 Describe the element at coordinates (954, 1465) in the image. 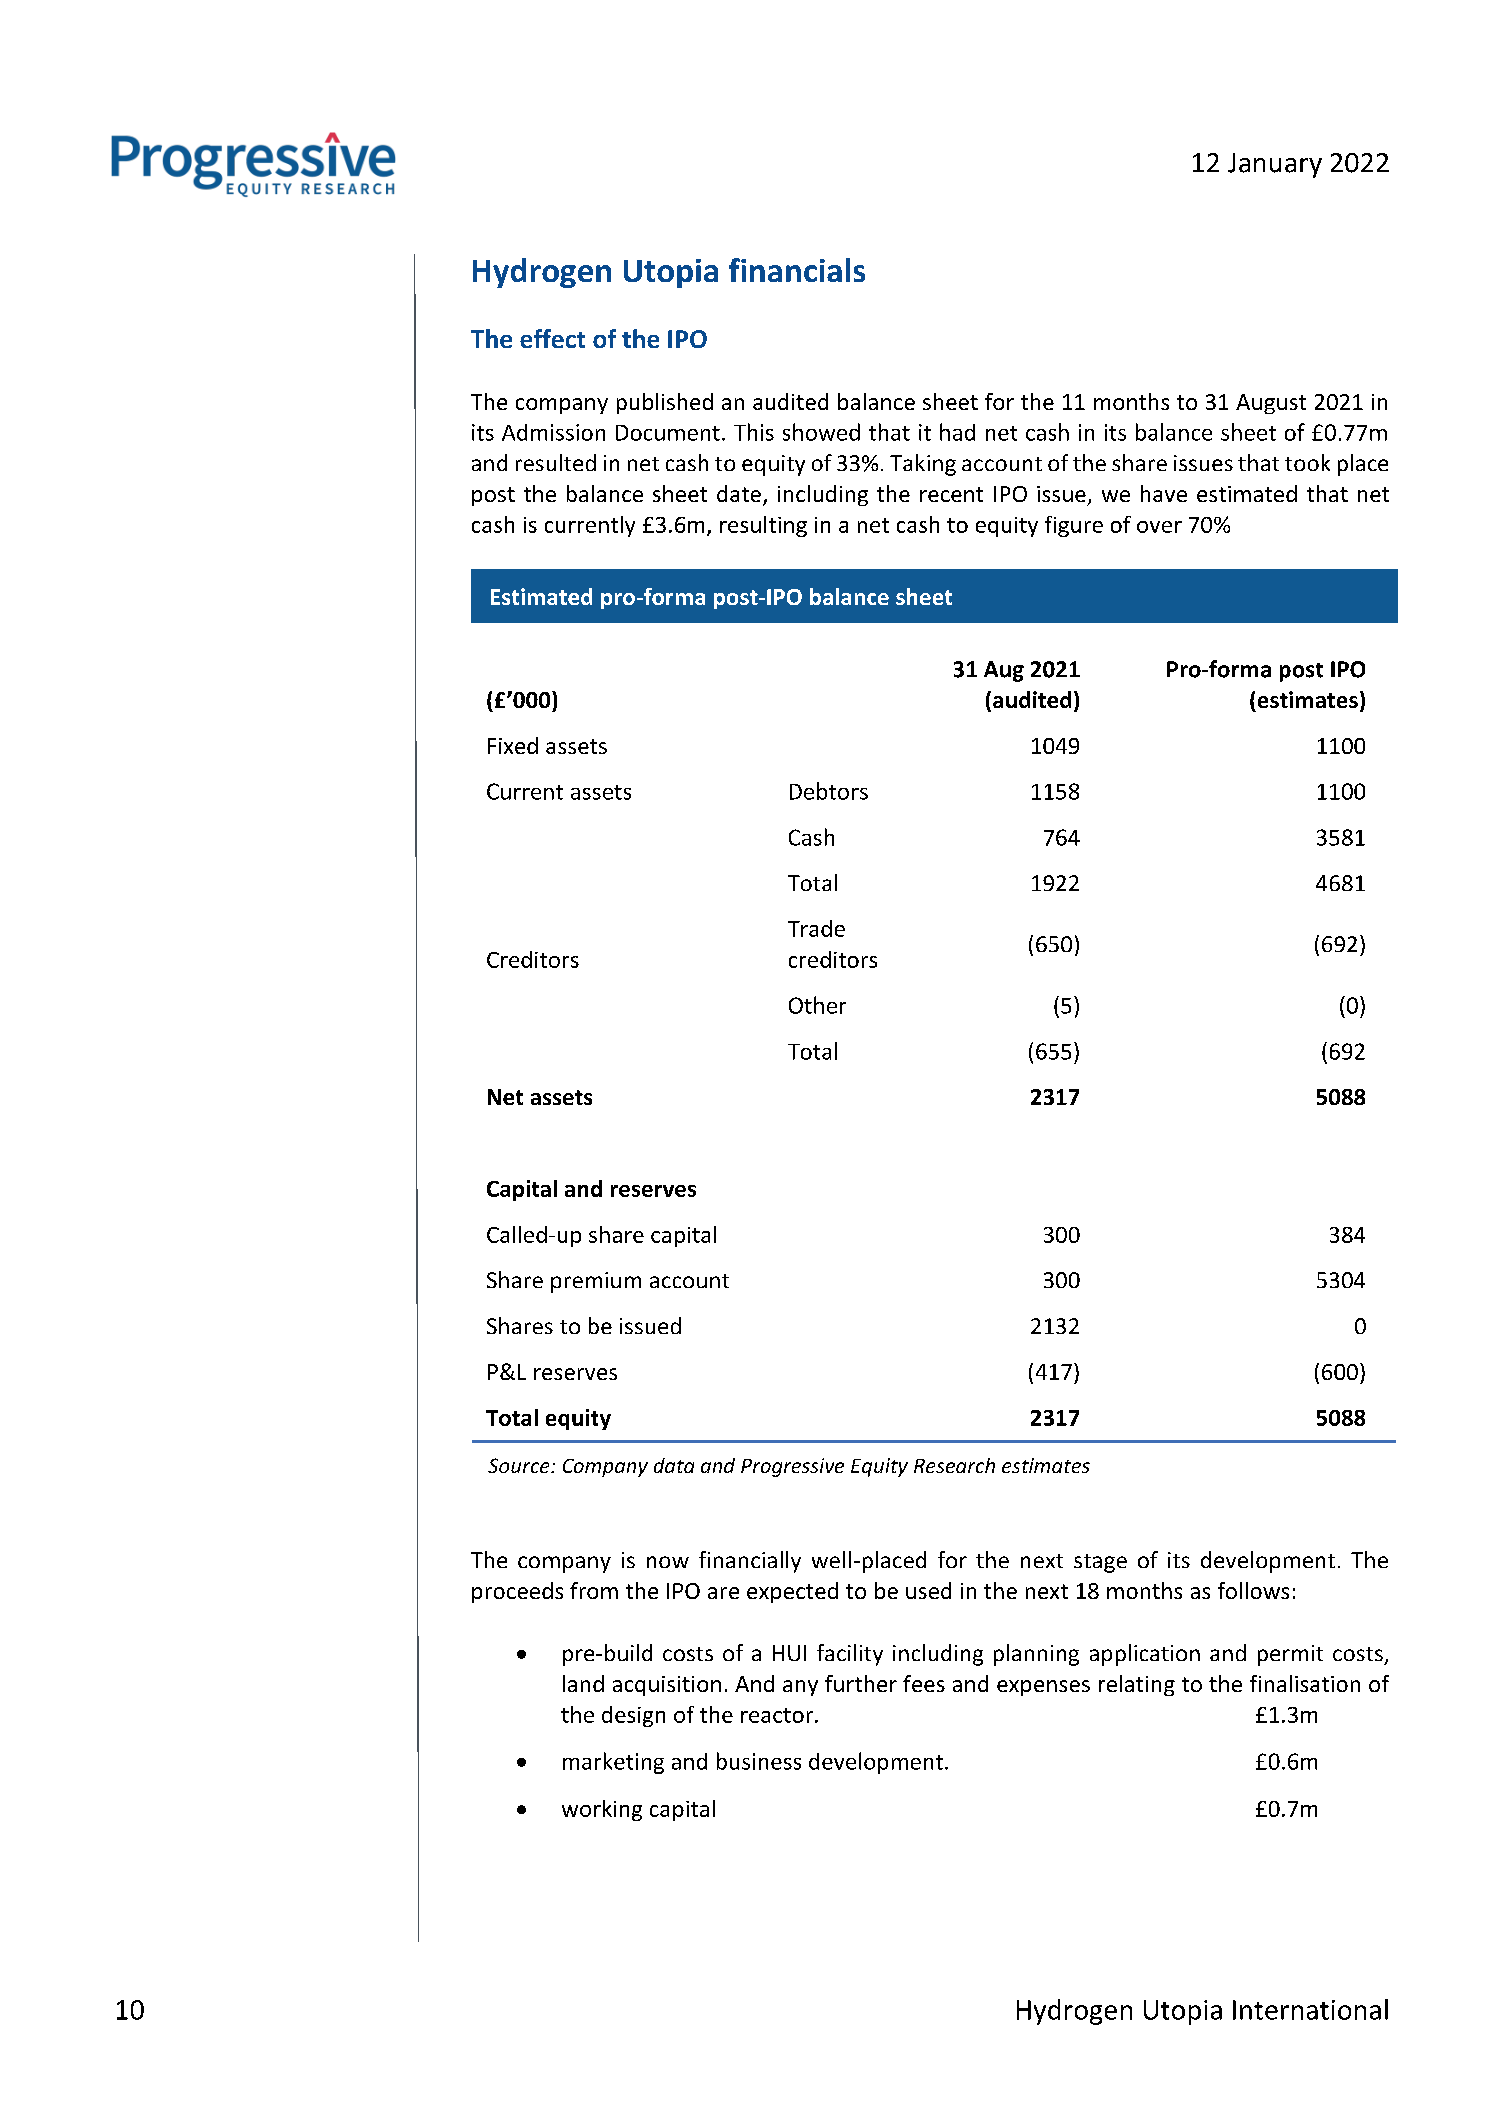

I see `Research` at that location.
